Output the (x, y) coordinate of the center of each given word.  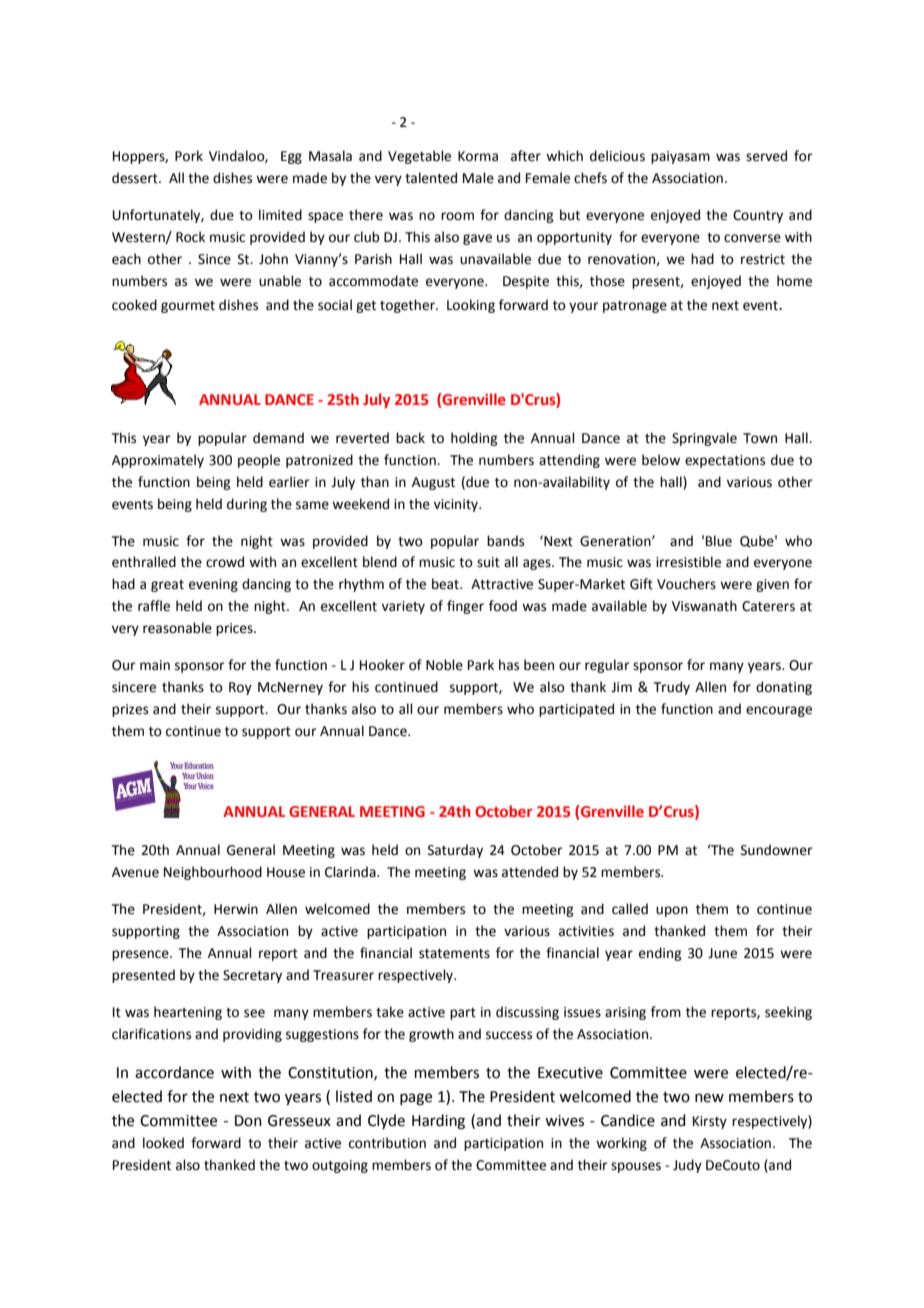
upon (672, 911)
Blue (719, 541)
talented (431, 178)
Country (758, 216)
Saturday (455, 851)
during (247, 505)
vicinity (457, 505)
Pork (189, 156)
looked (163, 1143)
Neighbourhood (213, 873)
